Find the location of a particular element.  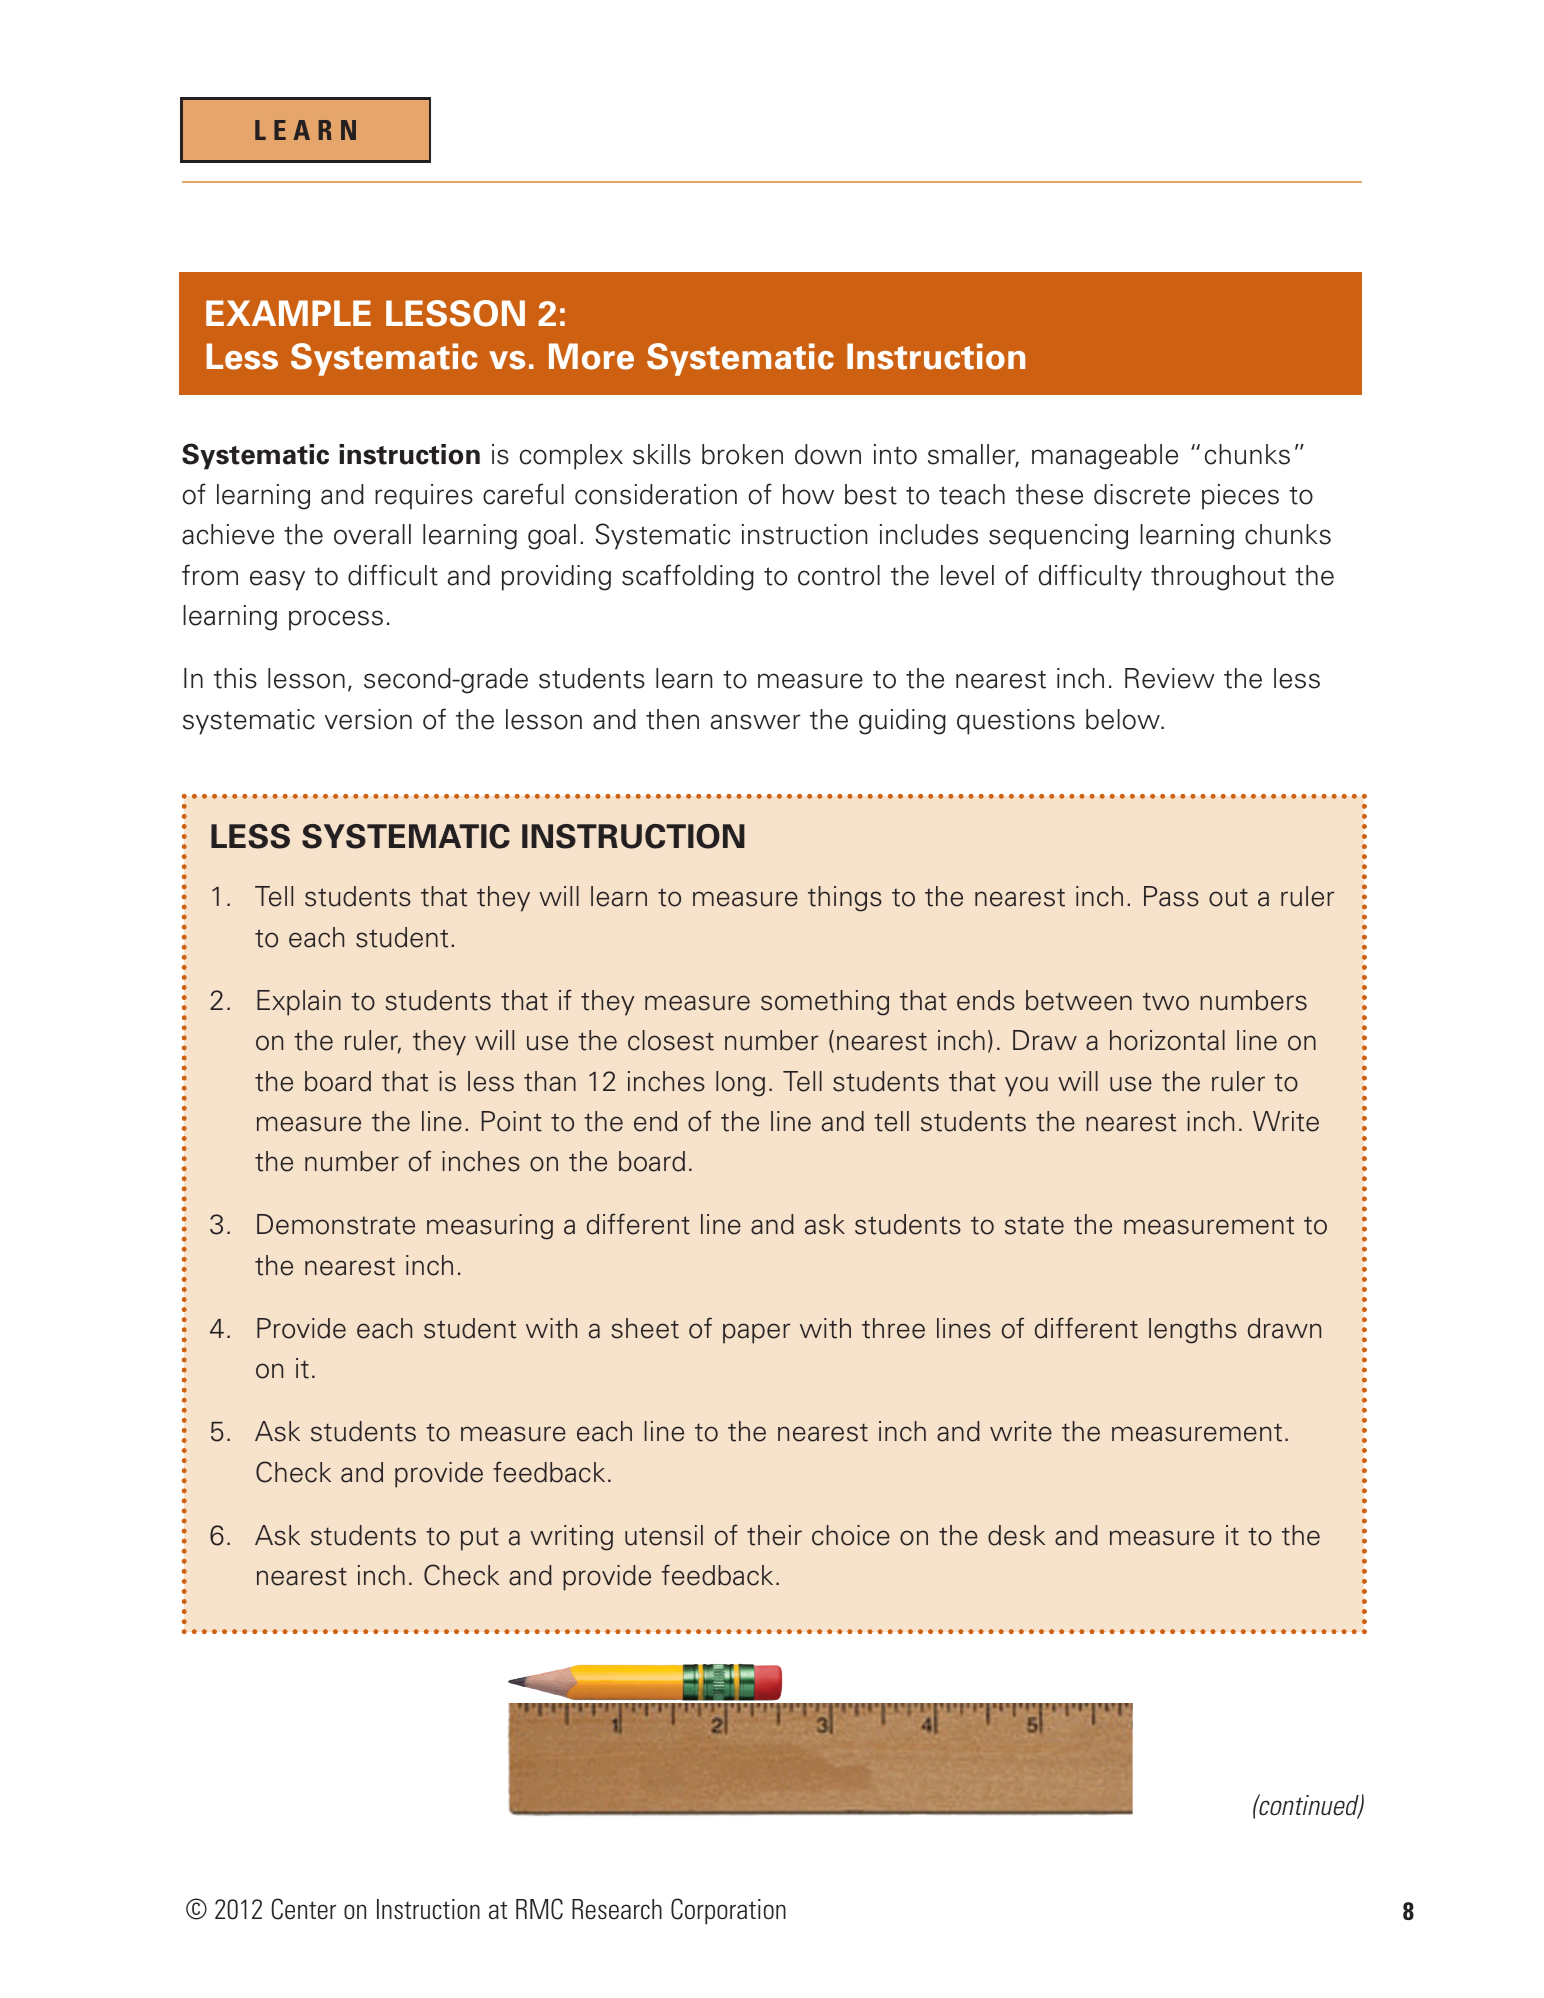

Demonstrate is located at coordinates (336, 1224).
